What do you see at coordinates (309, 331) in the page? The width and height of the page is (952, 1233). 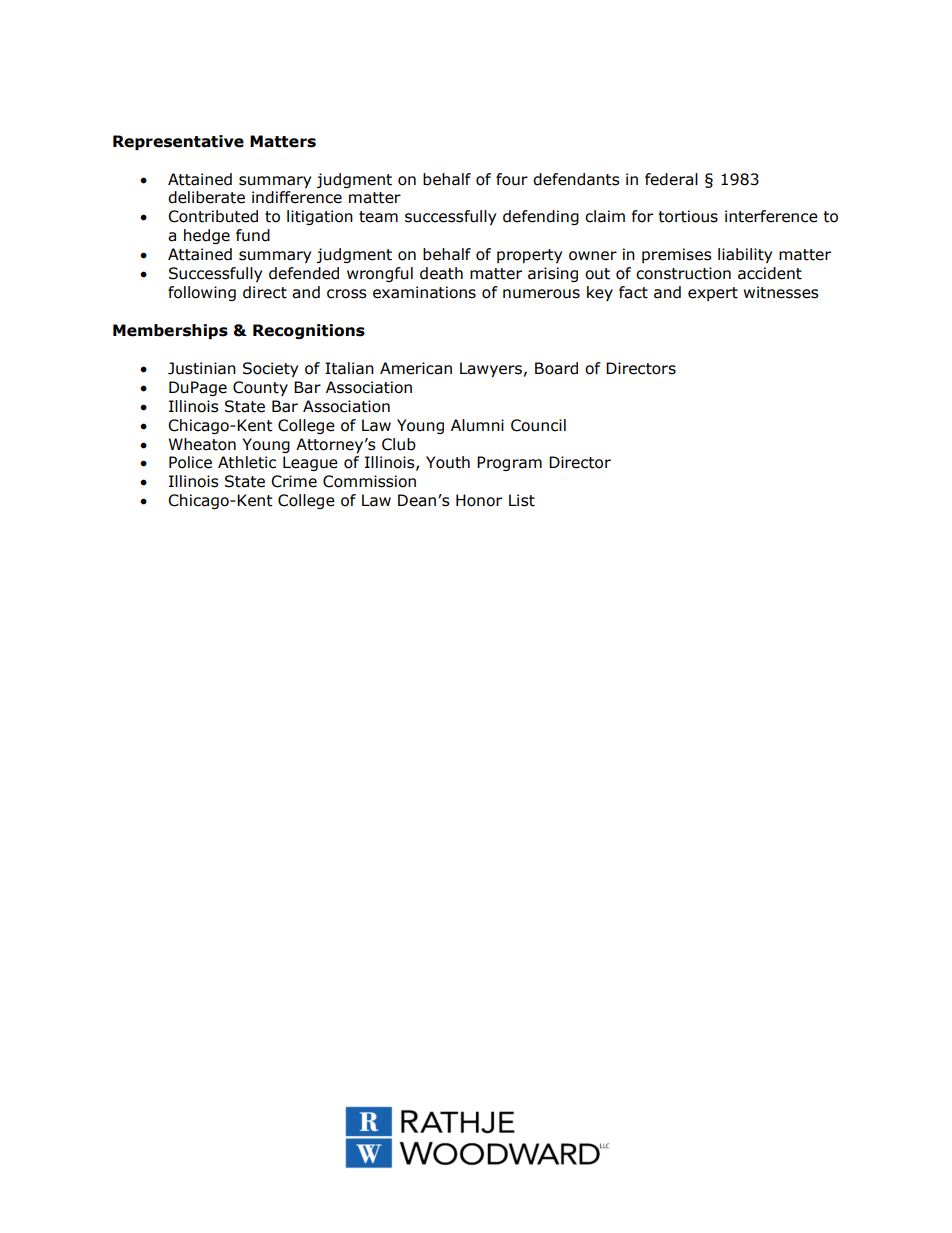 I see `Recognitions` at bounding box center [309, 331].
